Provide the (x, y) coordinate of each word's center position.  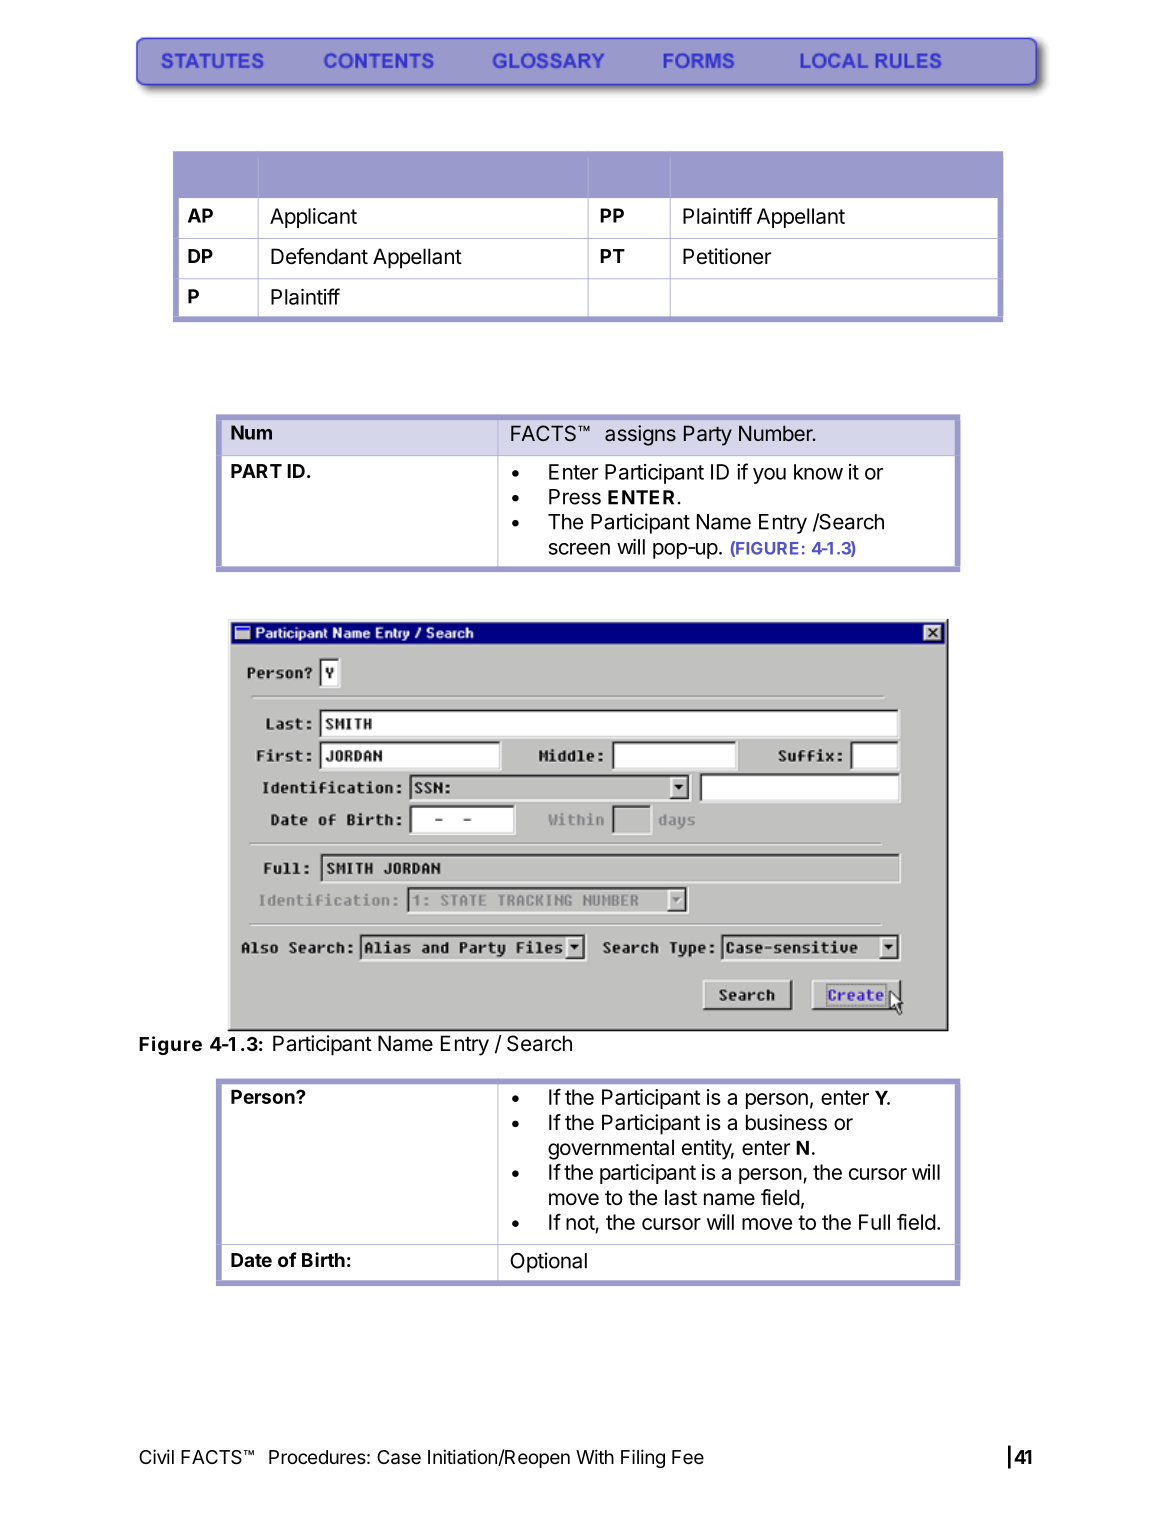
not (581, 1224)
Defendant (319, 256)
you (769, 476)
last (681, 1197)
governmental (611, 1149)
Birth (323, 1259)
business (786, 1122)
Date (251, 1260)
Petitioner (727, 256)
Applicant (313, 218)
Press (575, 497)
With (595, 1456)
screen (579, 549)
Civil (156, 1456)
